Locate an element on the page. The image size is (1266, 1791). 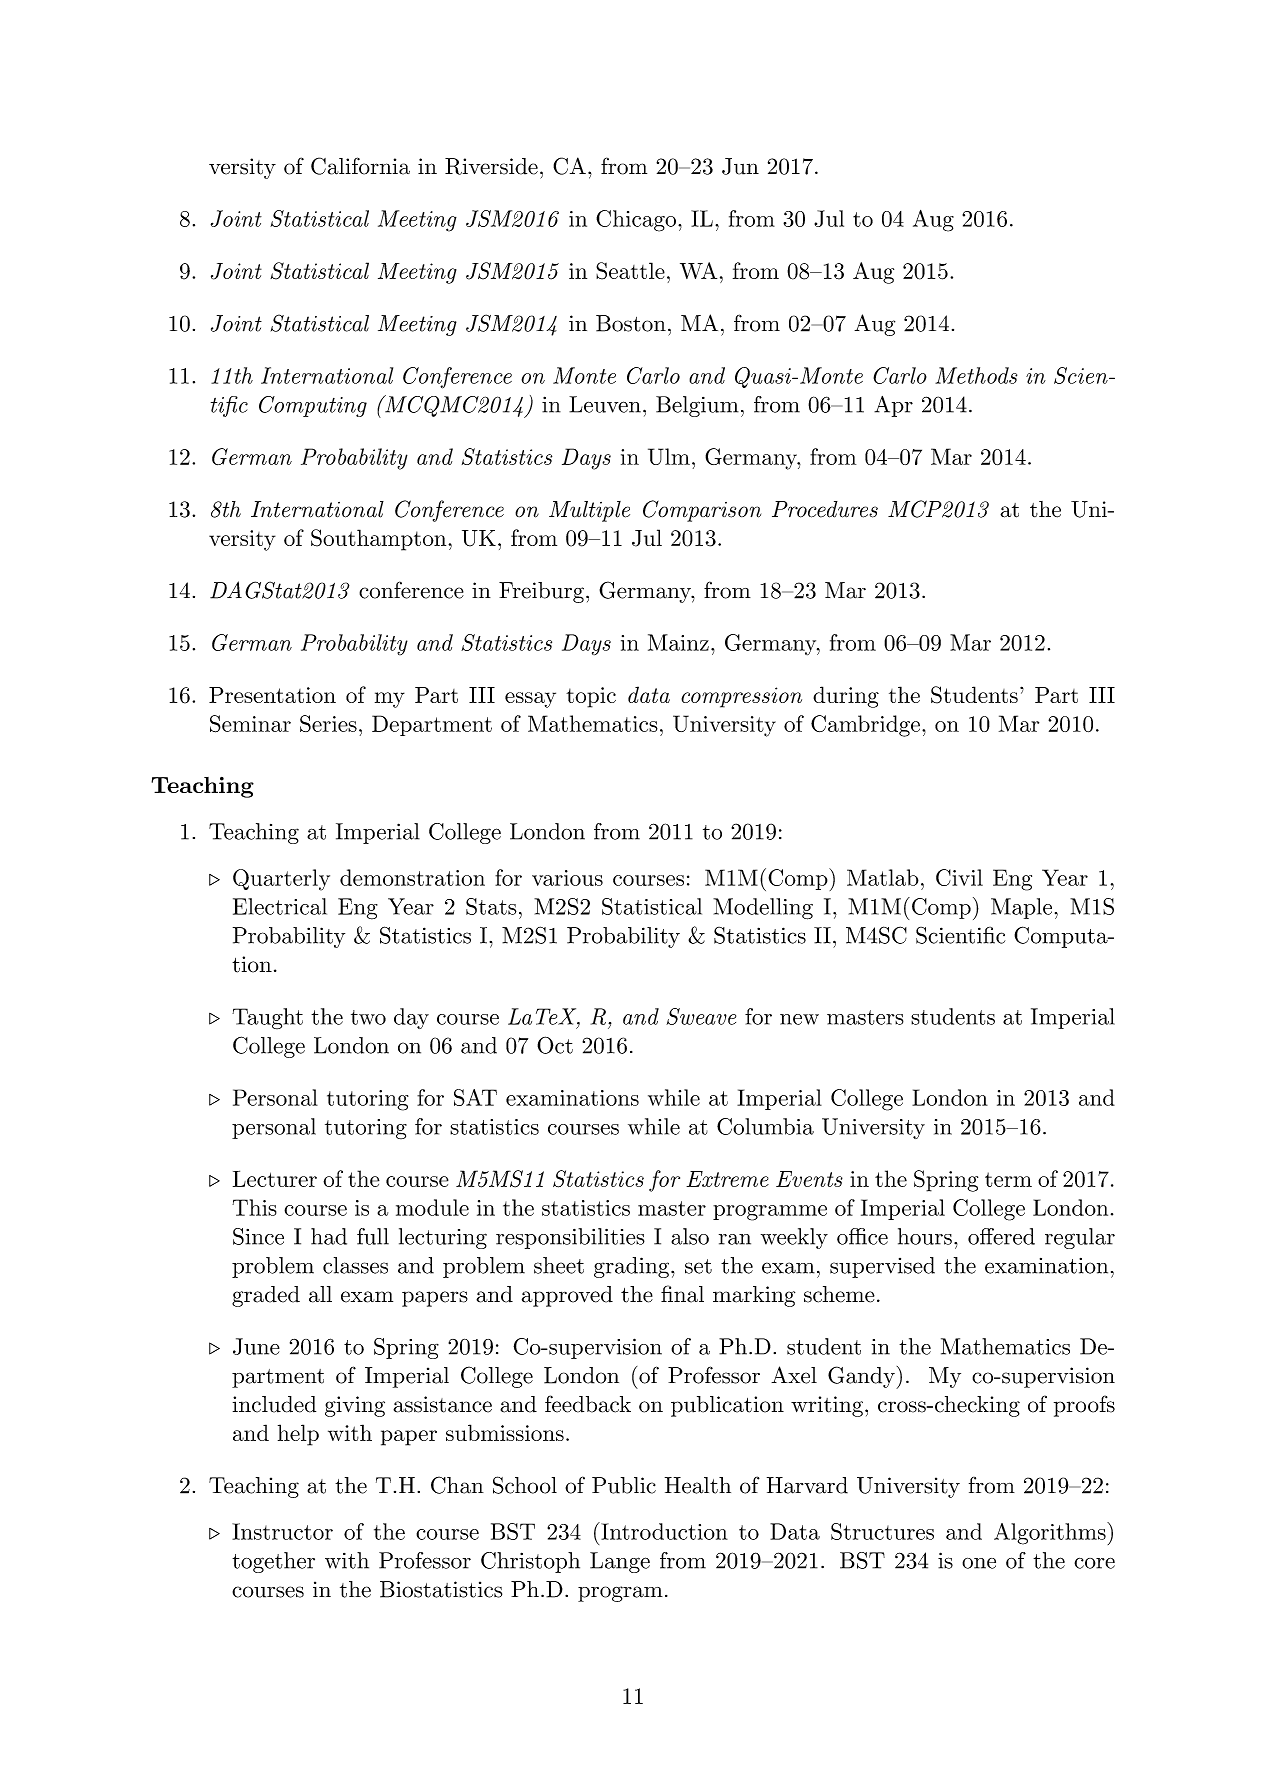
two is located at coordinates (368, 1017).
